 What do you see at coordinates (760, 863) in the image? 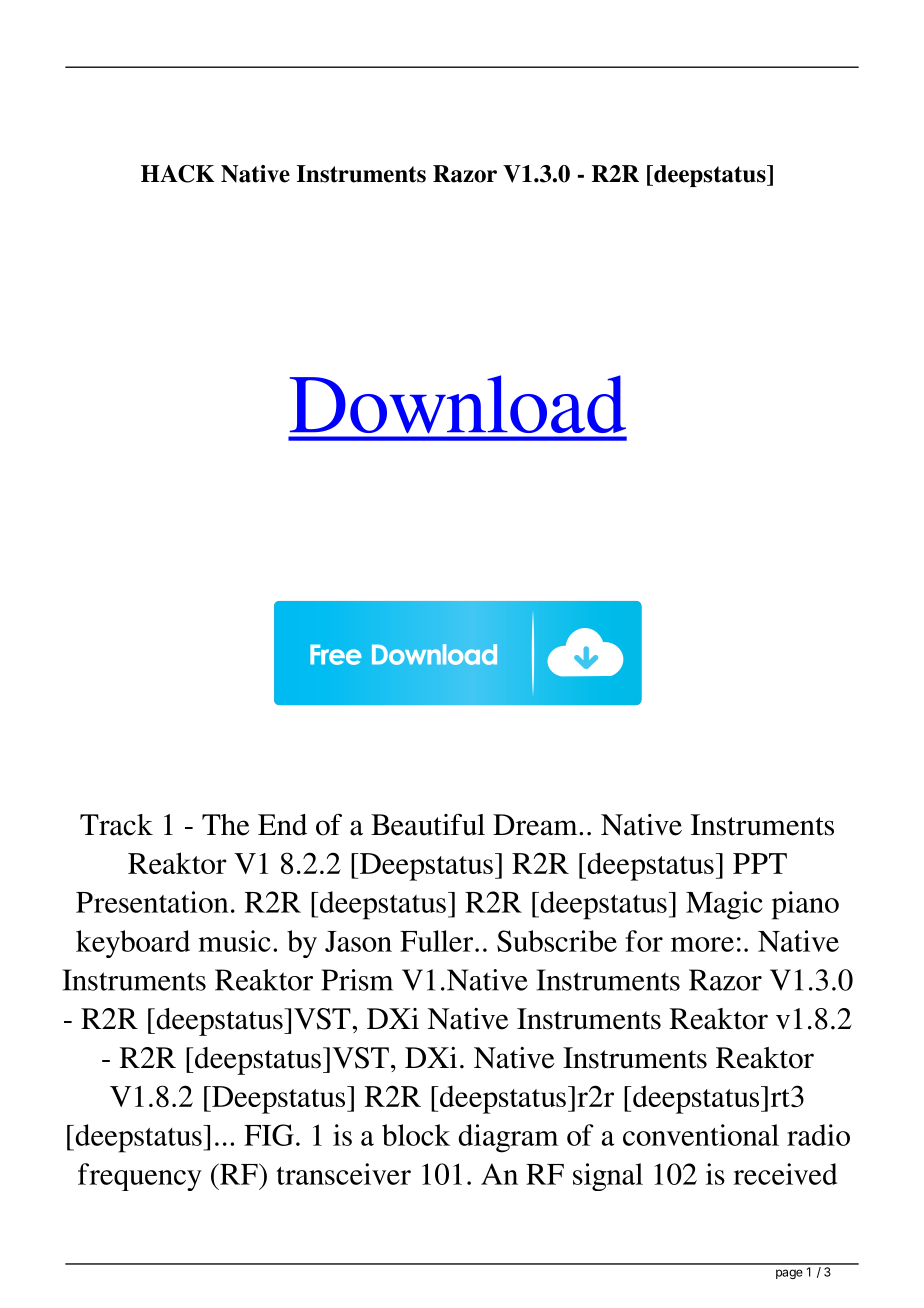
I see `PPT` at bounding box center [760, 863].
